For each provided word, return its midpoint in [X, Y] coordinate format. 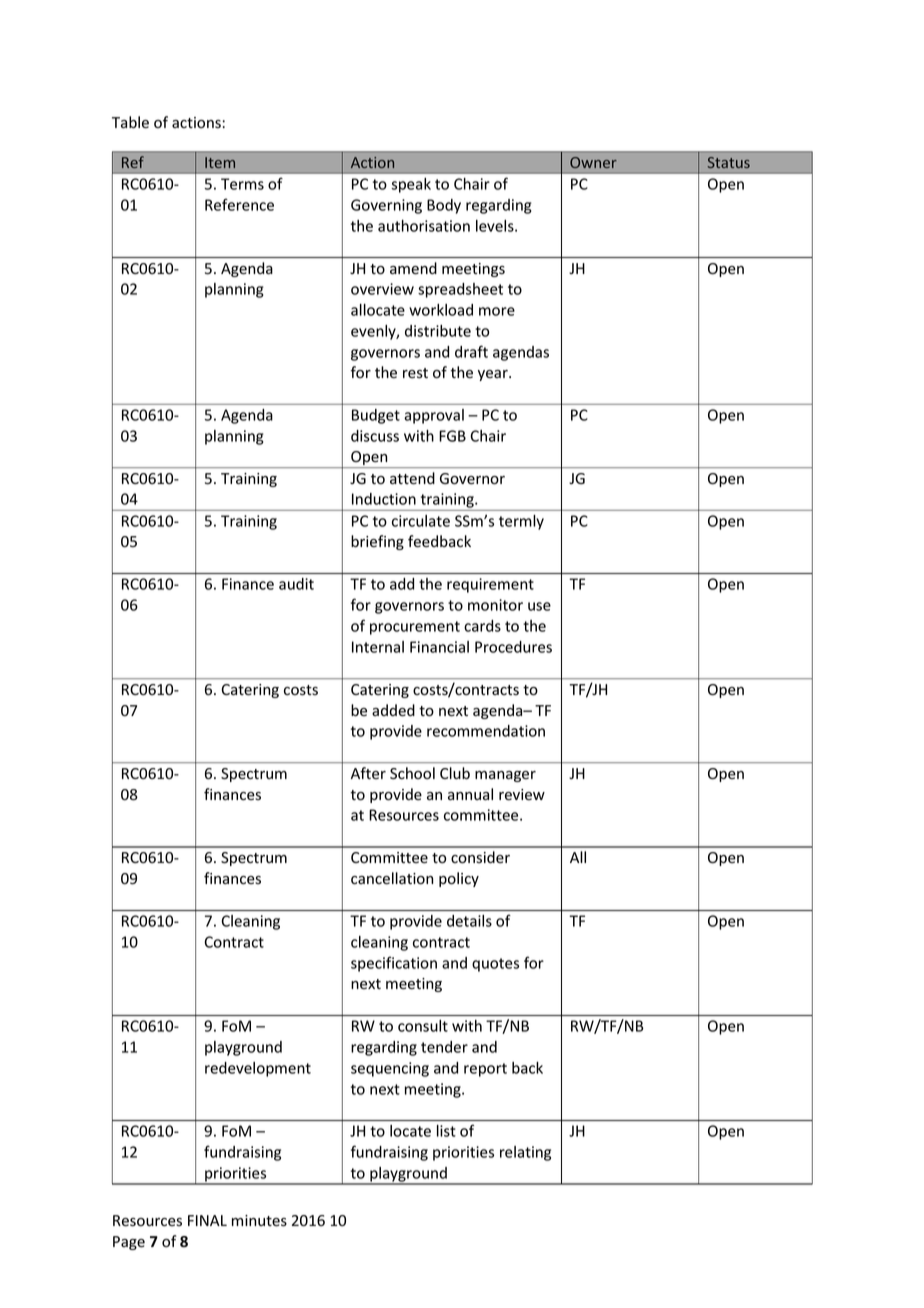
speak [411, 185]
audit [296, 584]
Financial [439, 647]
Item [220, 162]
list [446, 1131]
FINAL [207, 1220]
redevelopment [258, 1069]
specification [394, 964]
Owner [593, 162]
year [494, 375]
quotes [495, 965]
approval [434, 416]
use [539, 606]
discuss [375, 436]
